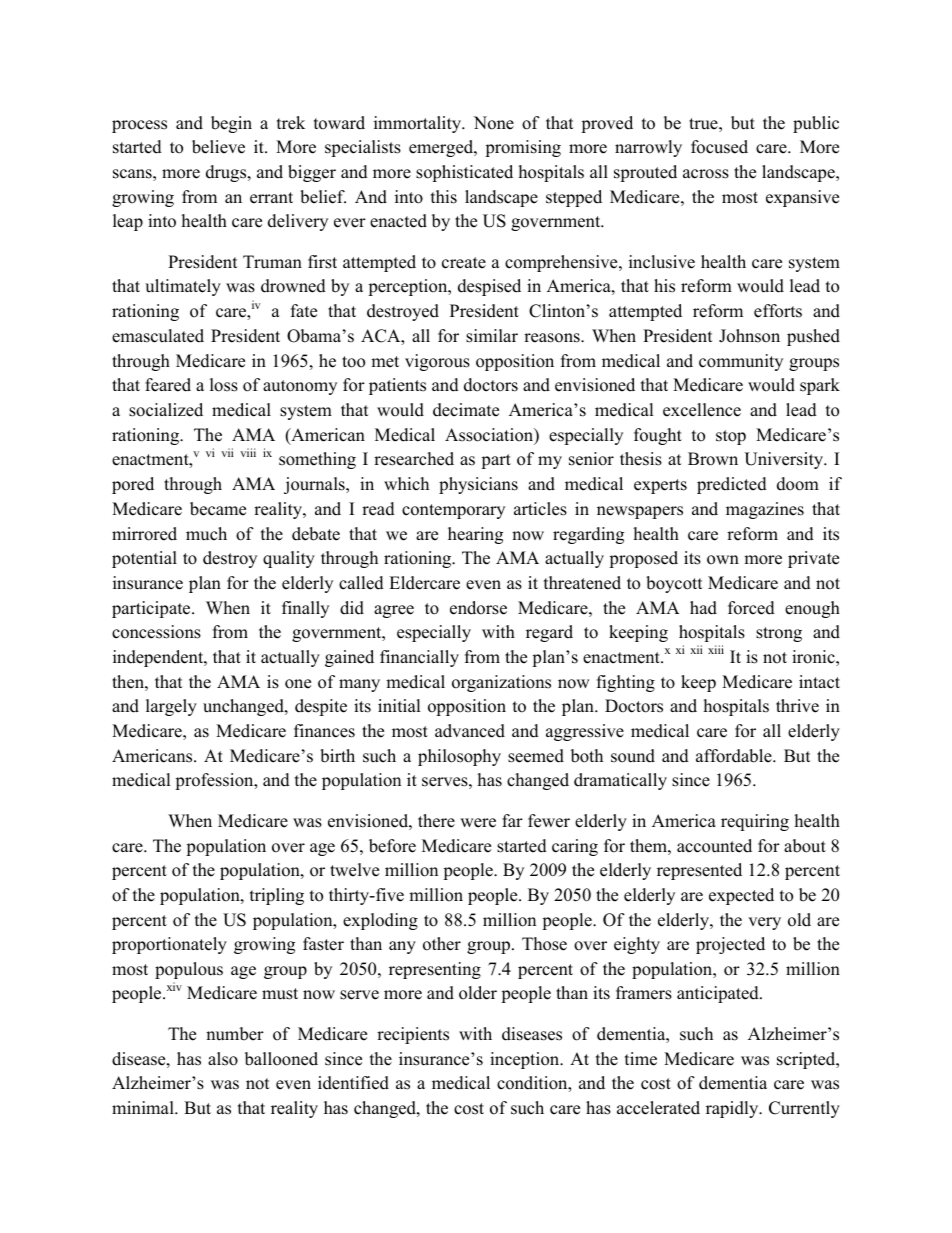 The height and width of the screenshot is (1233, 952). I want to click on believe, so click(218, 147).
